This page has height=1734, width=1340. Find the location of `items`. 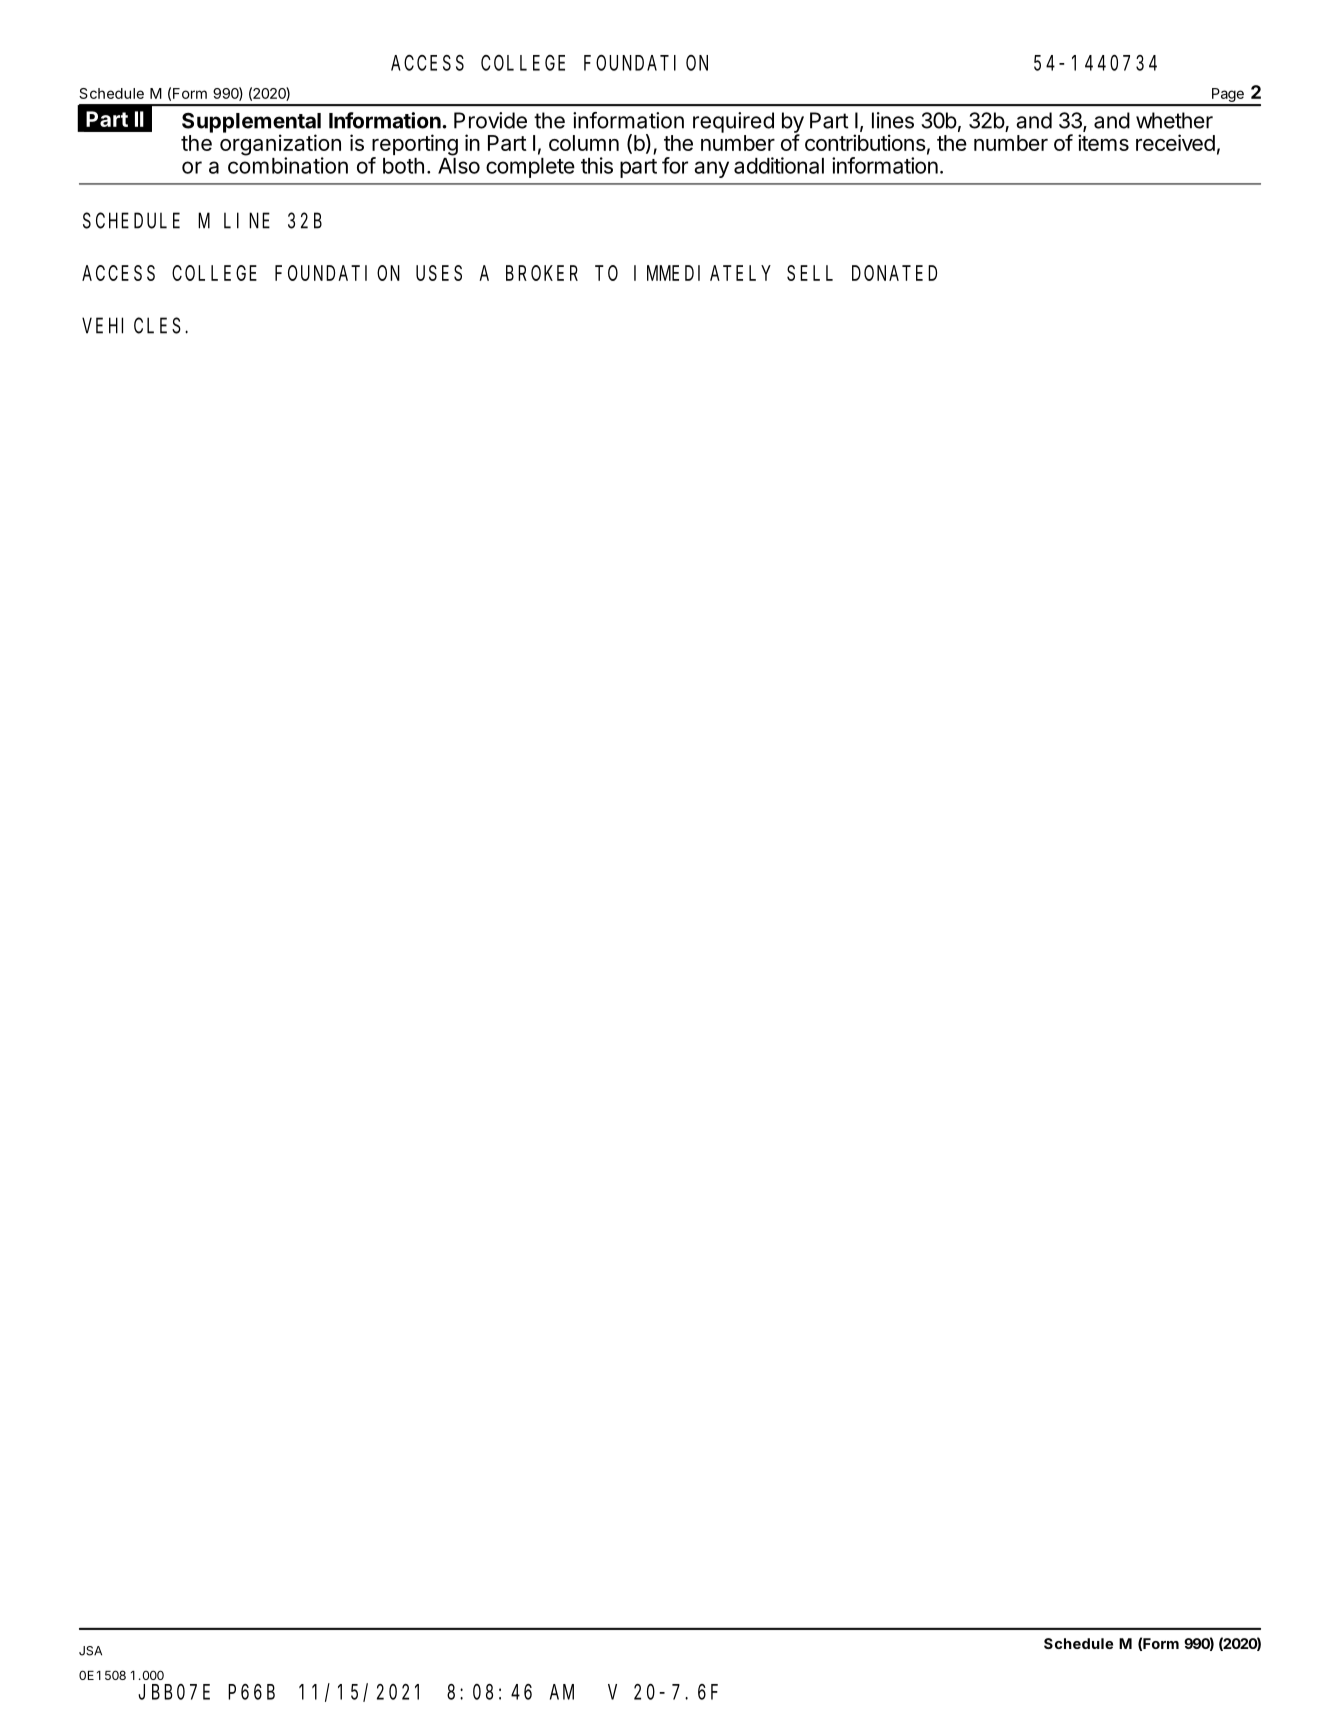

items is located at coordinates (1103, 142).
